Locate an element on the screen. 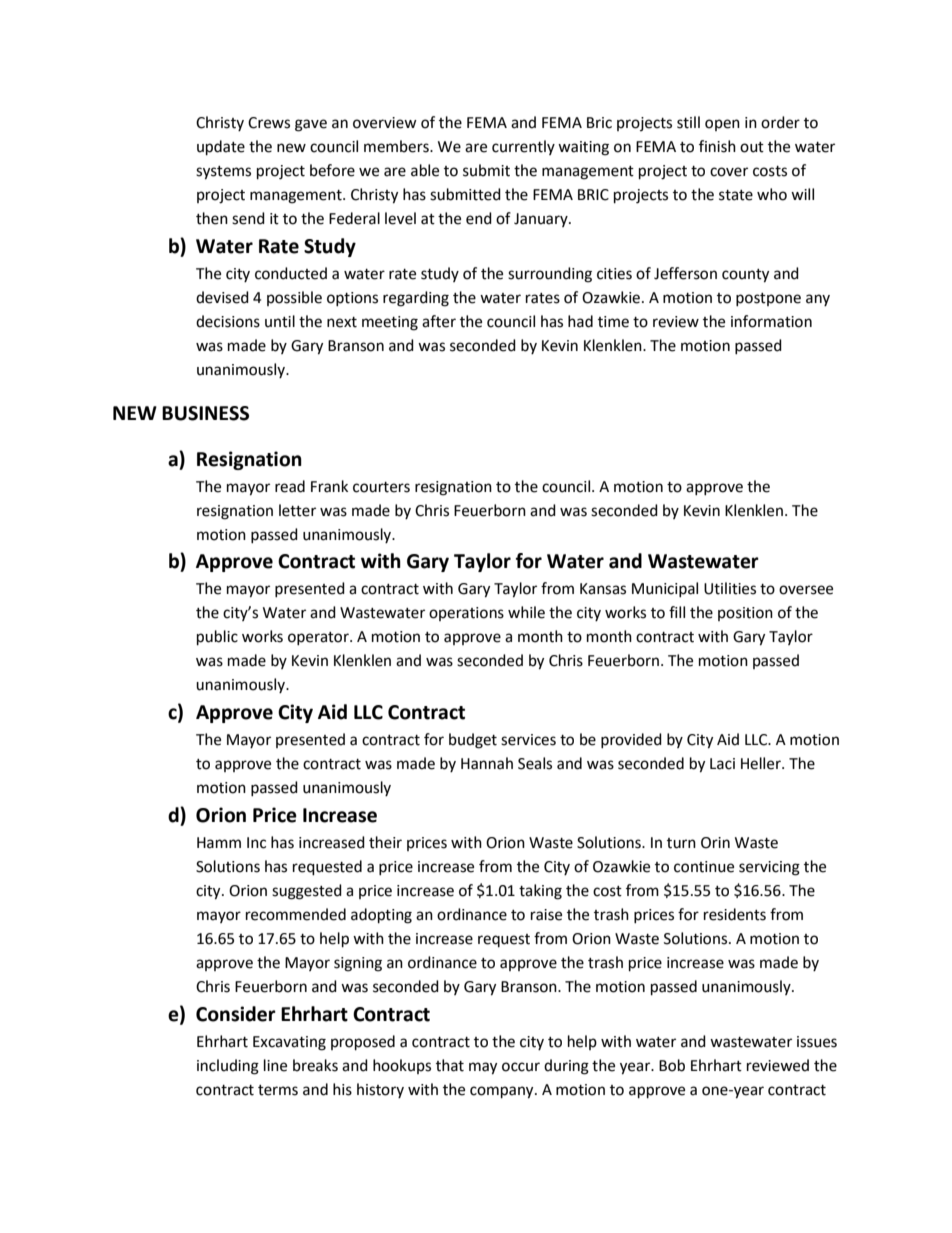  out is located at coordinates (752, 147).
